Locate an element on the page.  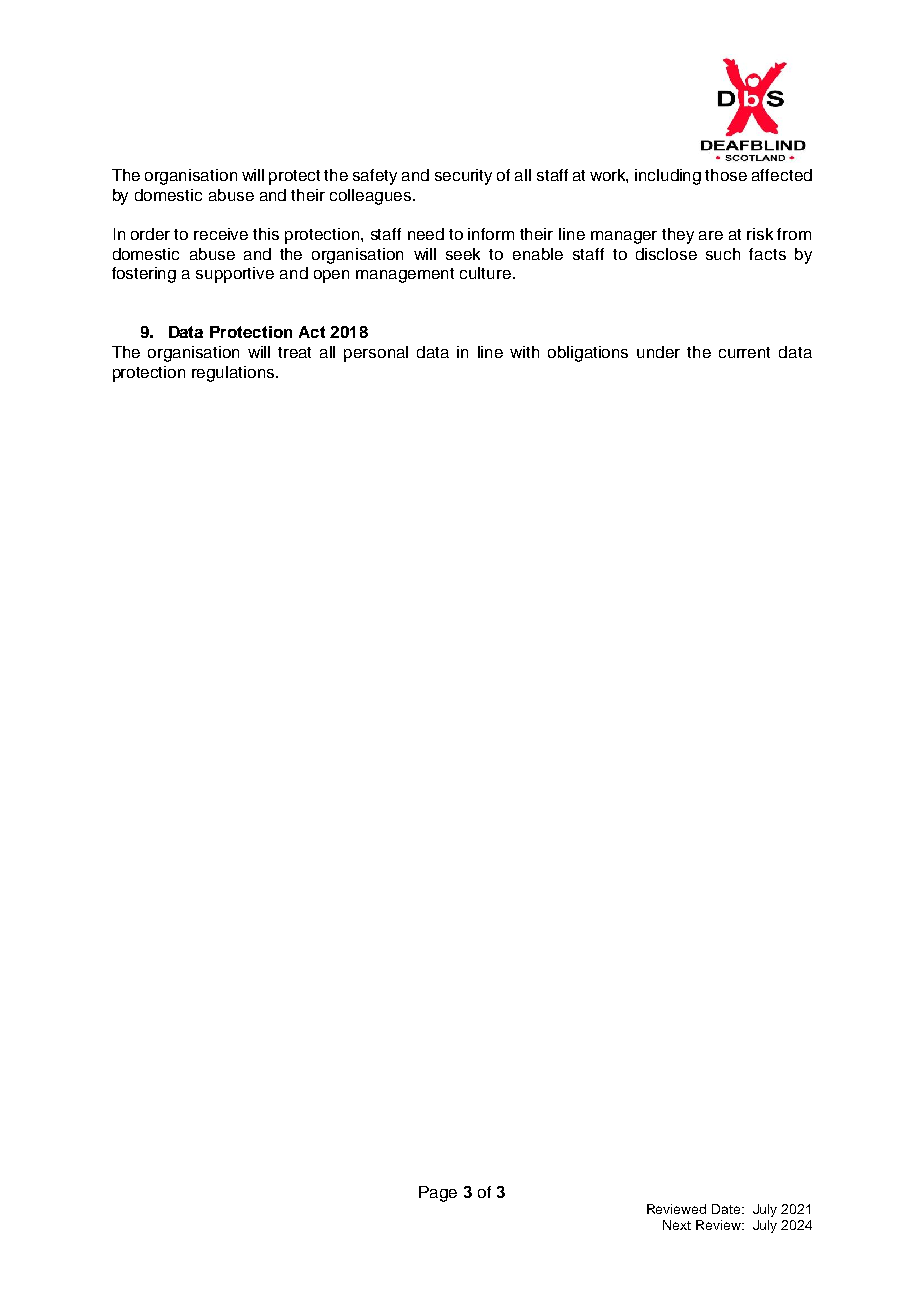
personal is located at coordinates (376, 354).
